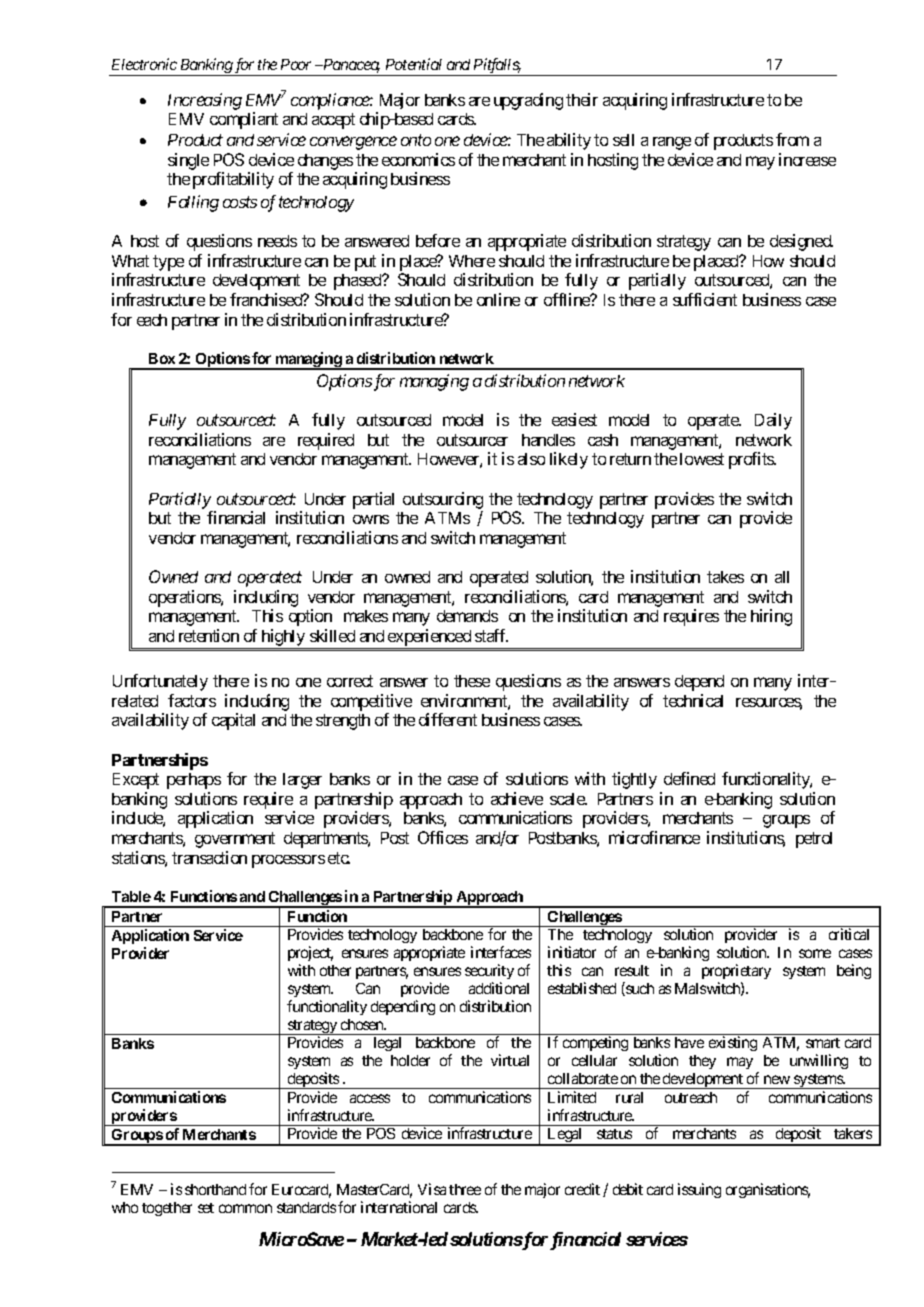 The height and width of the page is (1307, 924). Describe the element at coordinates (185, 598) in the page. I see `operations` at that location.
